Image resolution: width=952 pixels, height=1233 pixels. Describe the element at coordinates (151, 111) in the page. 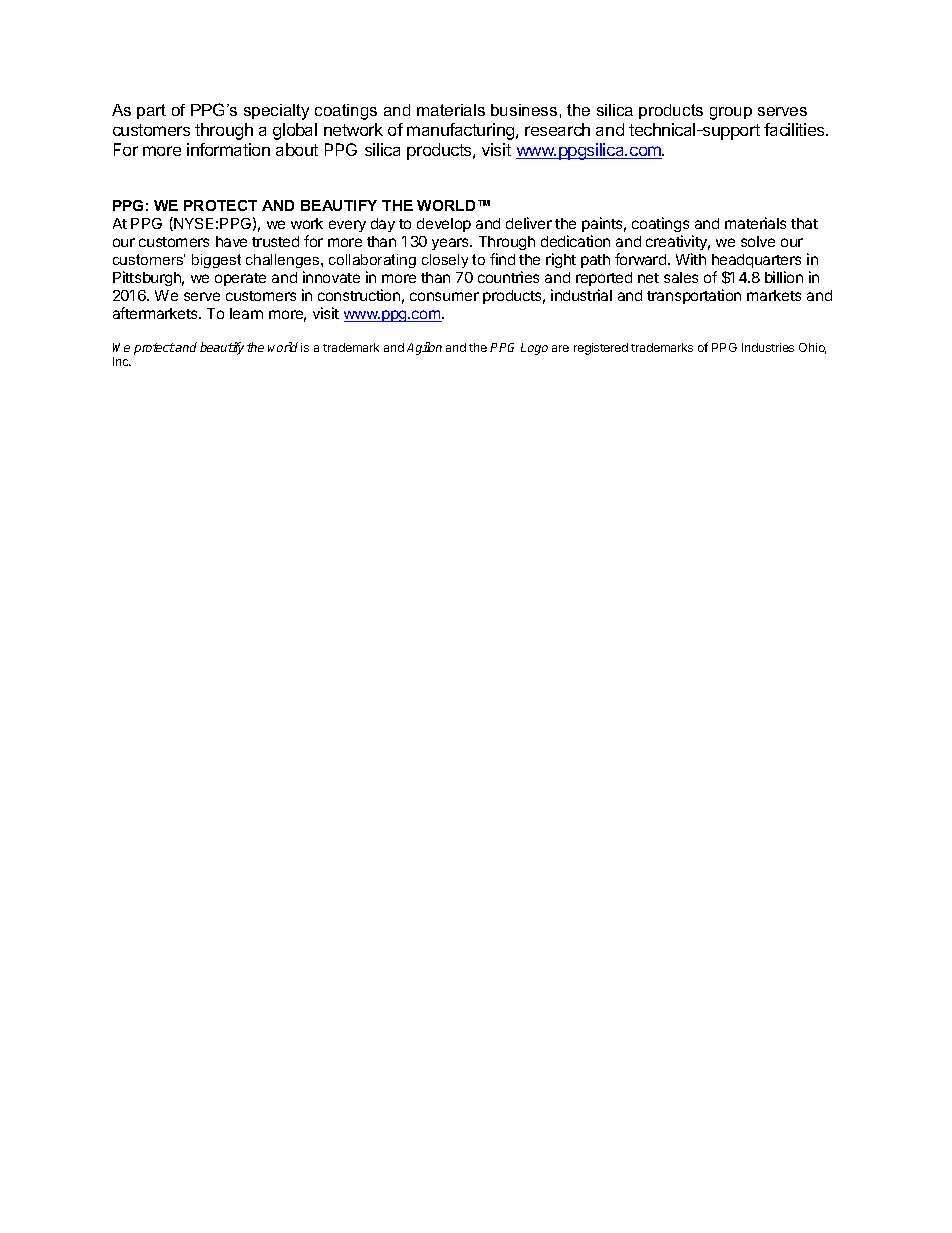

I see `part` at that location.
